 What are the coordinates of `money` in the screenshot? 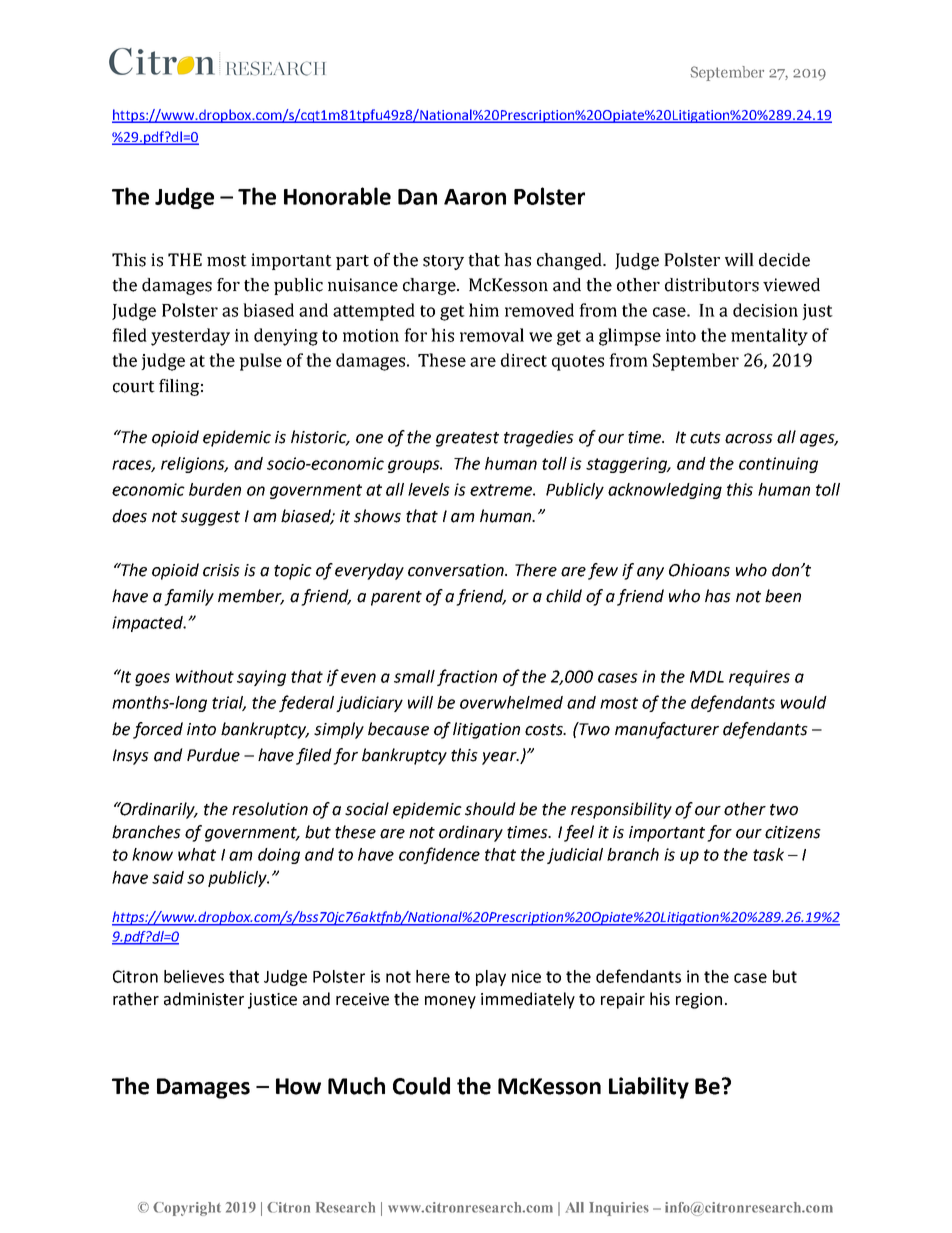 It's located at (450, 1002).
